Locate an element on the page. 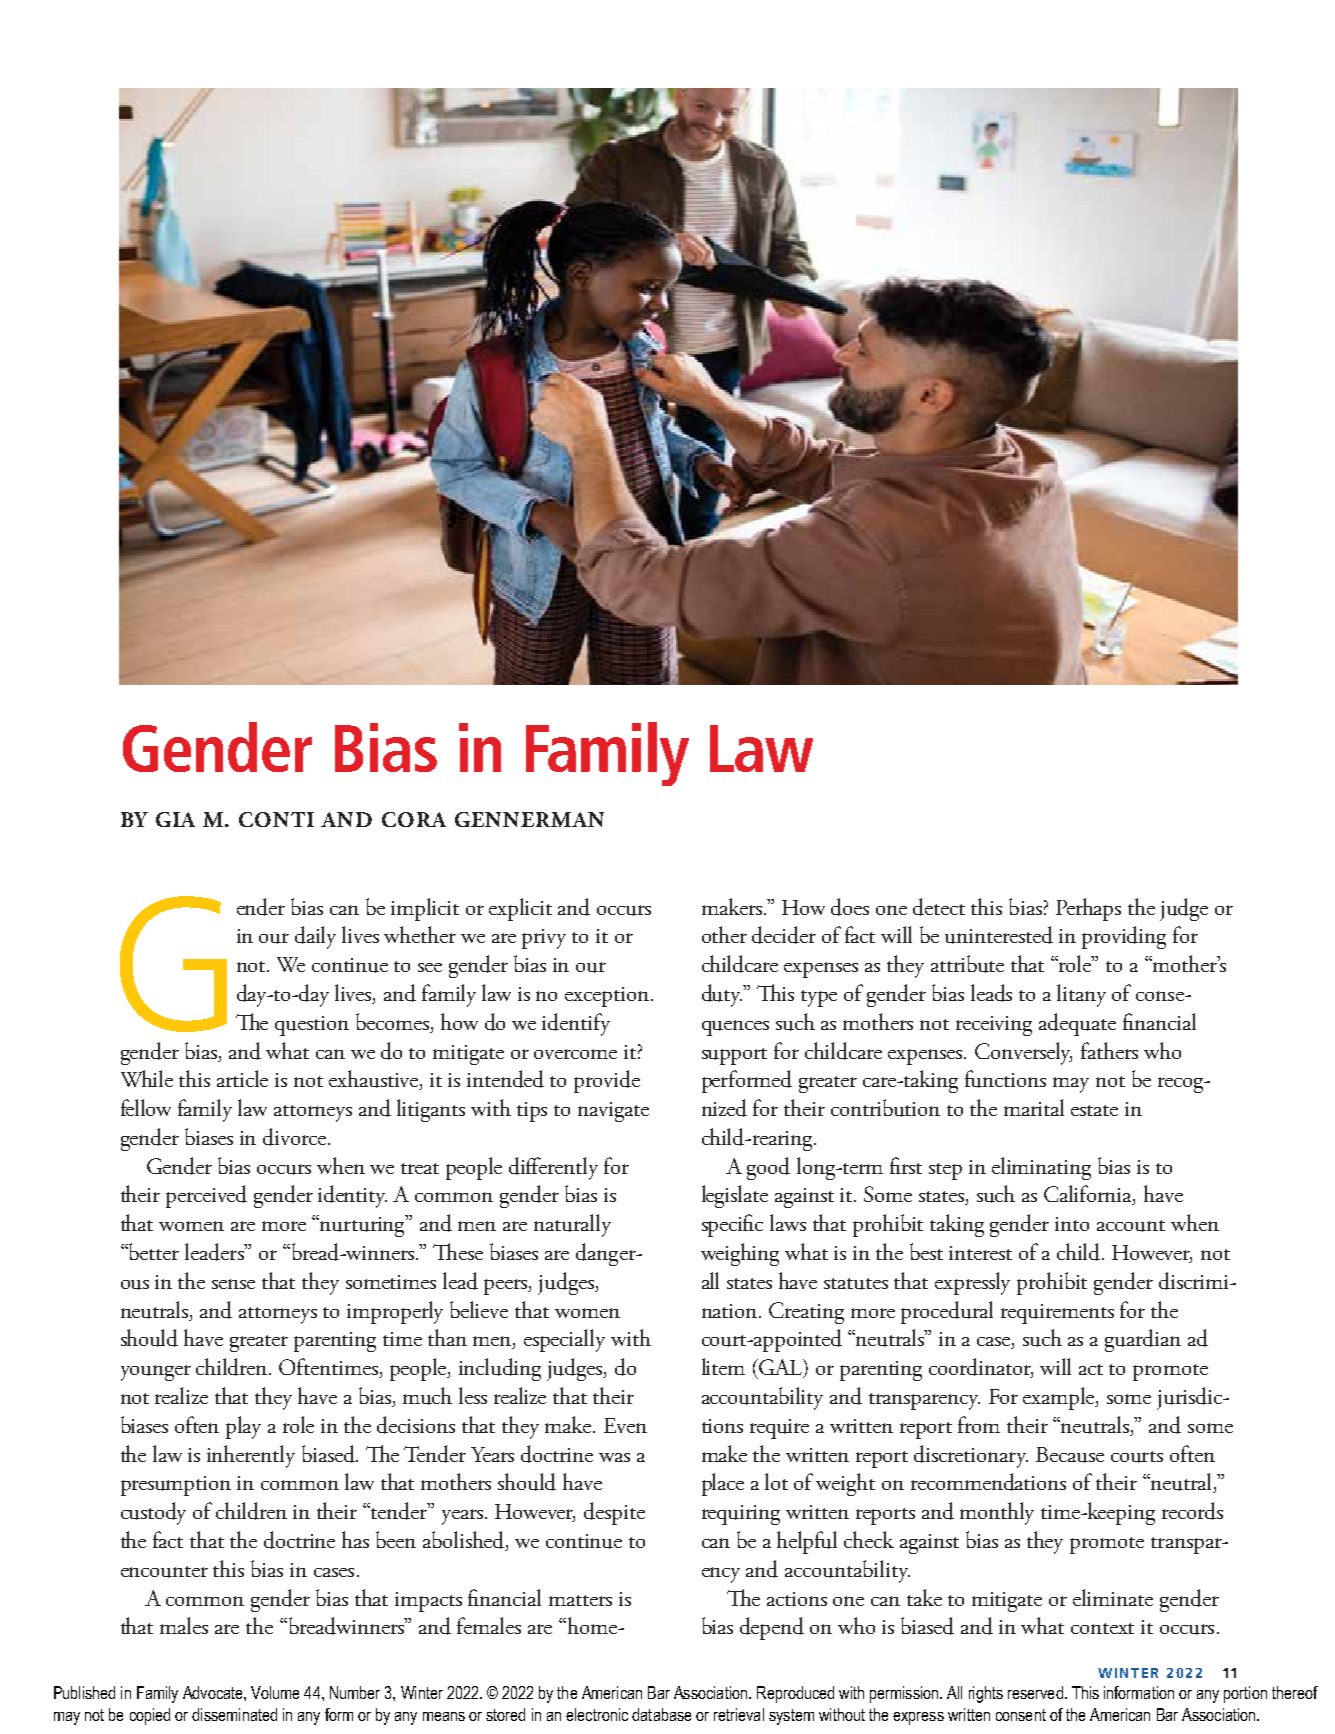 Image resolution: width=1335 pixels, height=1734 pixels. portion is located at coordinates (1245, 1694).
